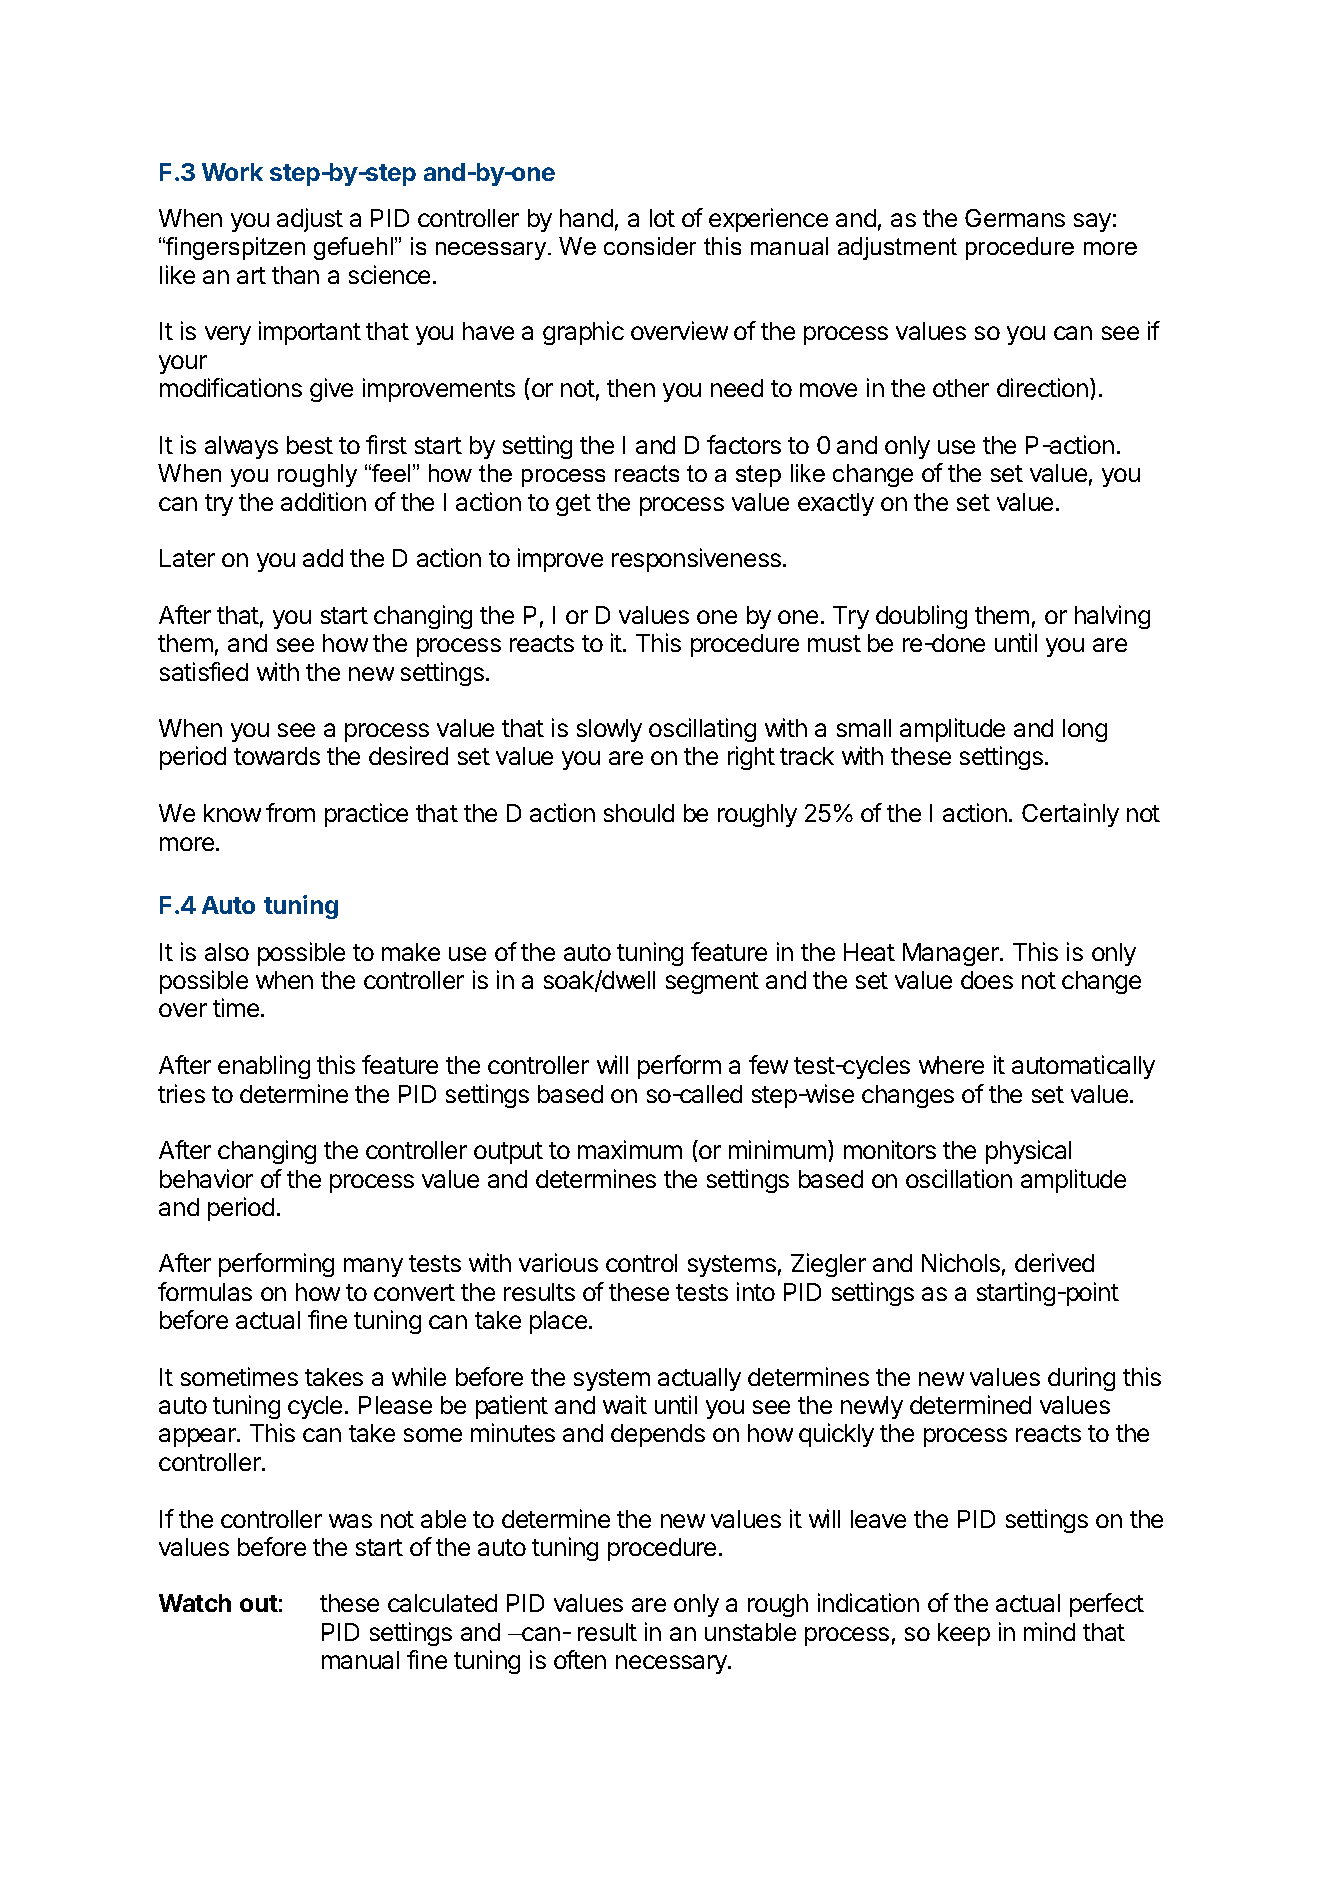  What do you see at coordinates (295, 275) in the document?
I see `than` at bounding box center [295, 275].
